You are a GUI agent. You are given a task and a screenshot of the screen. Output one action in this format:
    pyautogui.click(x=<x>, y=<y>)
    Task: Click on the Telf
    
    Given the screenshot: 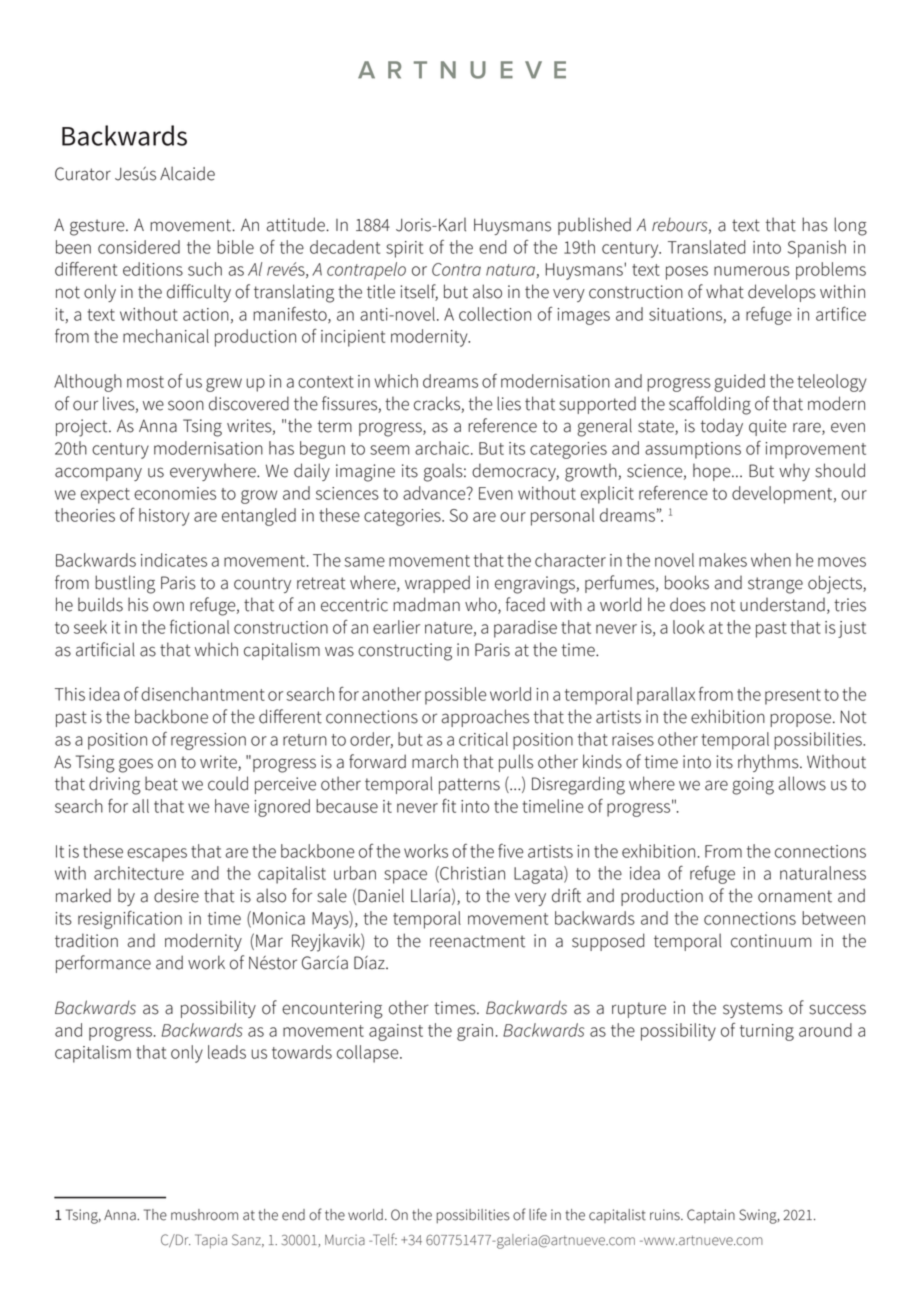 What is the action you would take?
    pyautogui.click(x=383, y=1239)
